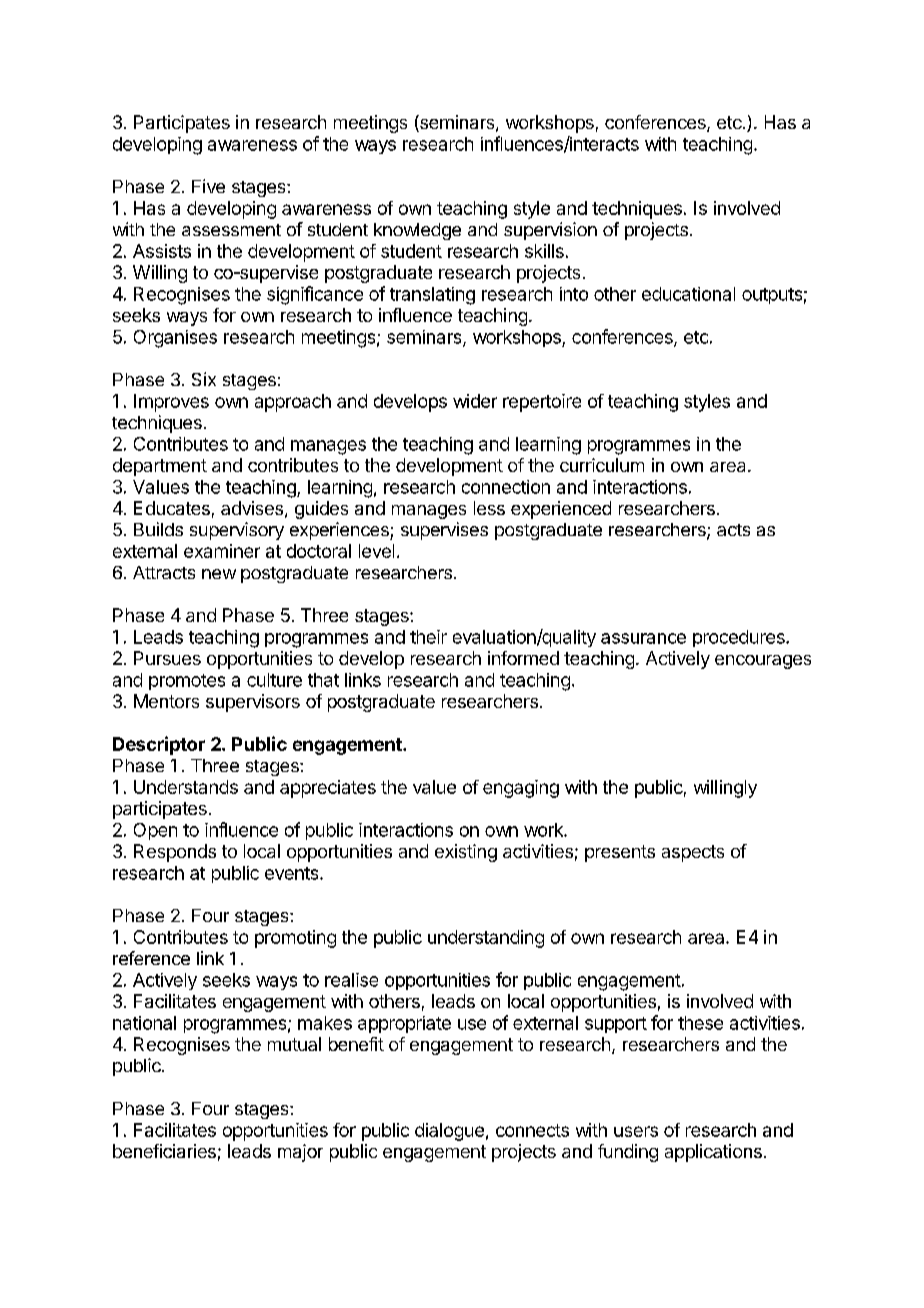  Describe the element at coordinates (713, 1153) in the screenshot. I see `applications` at that location.
